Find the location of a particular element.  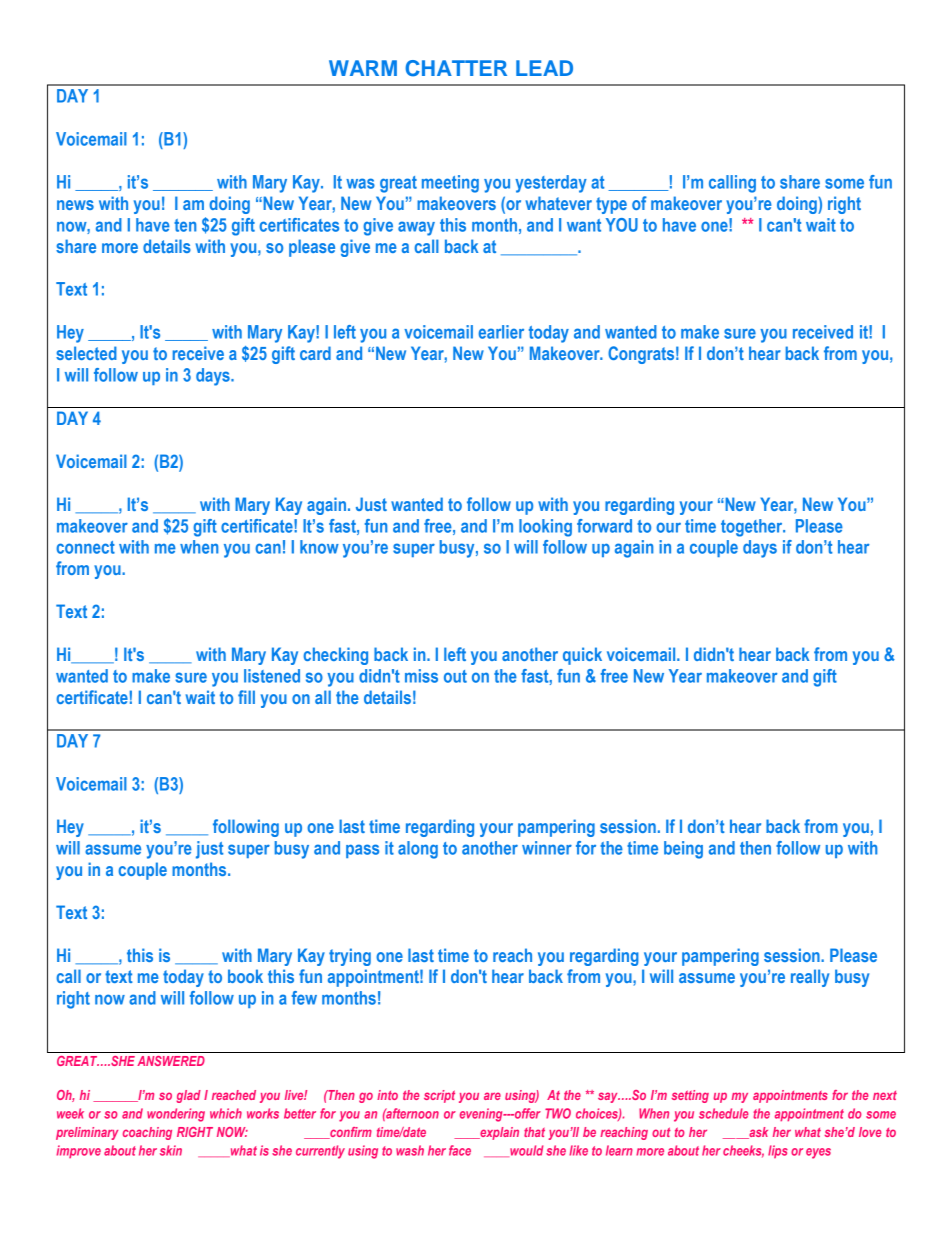

being is located at coordinates (683, 850).
